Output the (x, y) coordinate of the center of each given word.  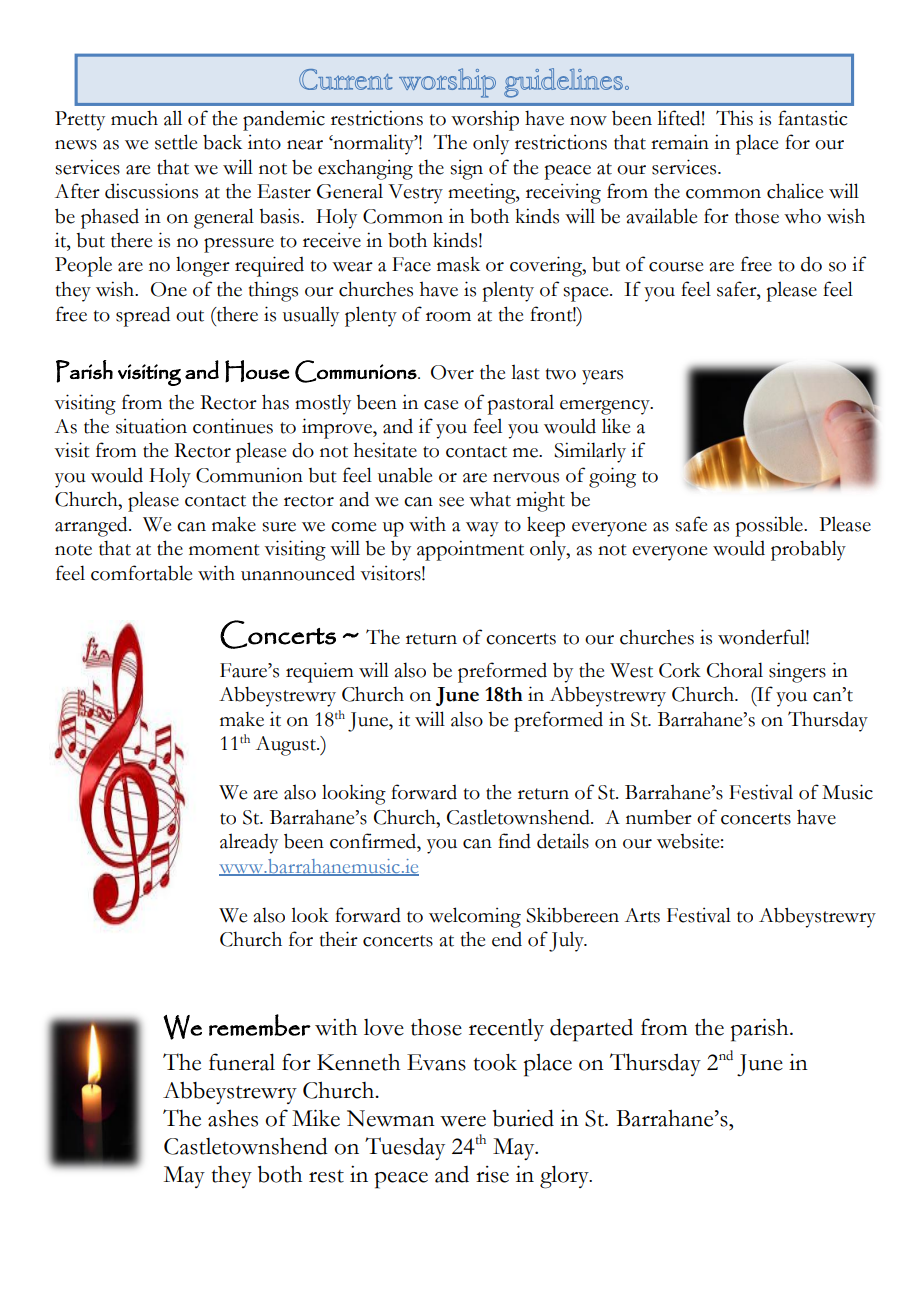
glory (565, 1177)
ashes (233, 1118)
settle (176, 142)
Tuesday (405, 1148)
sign (466, 169)
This (734, 118)
